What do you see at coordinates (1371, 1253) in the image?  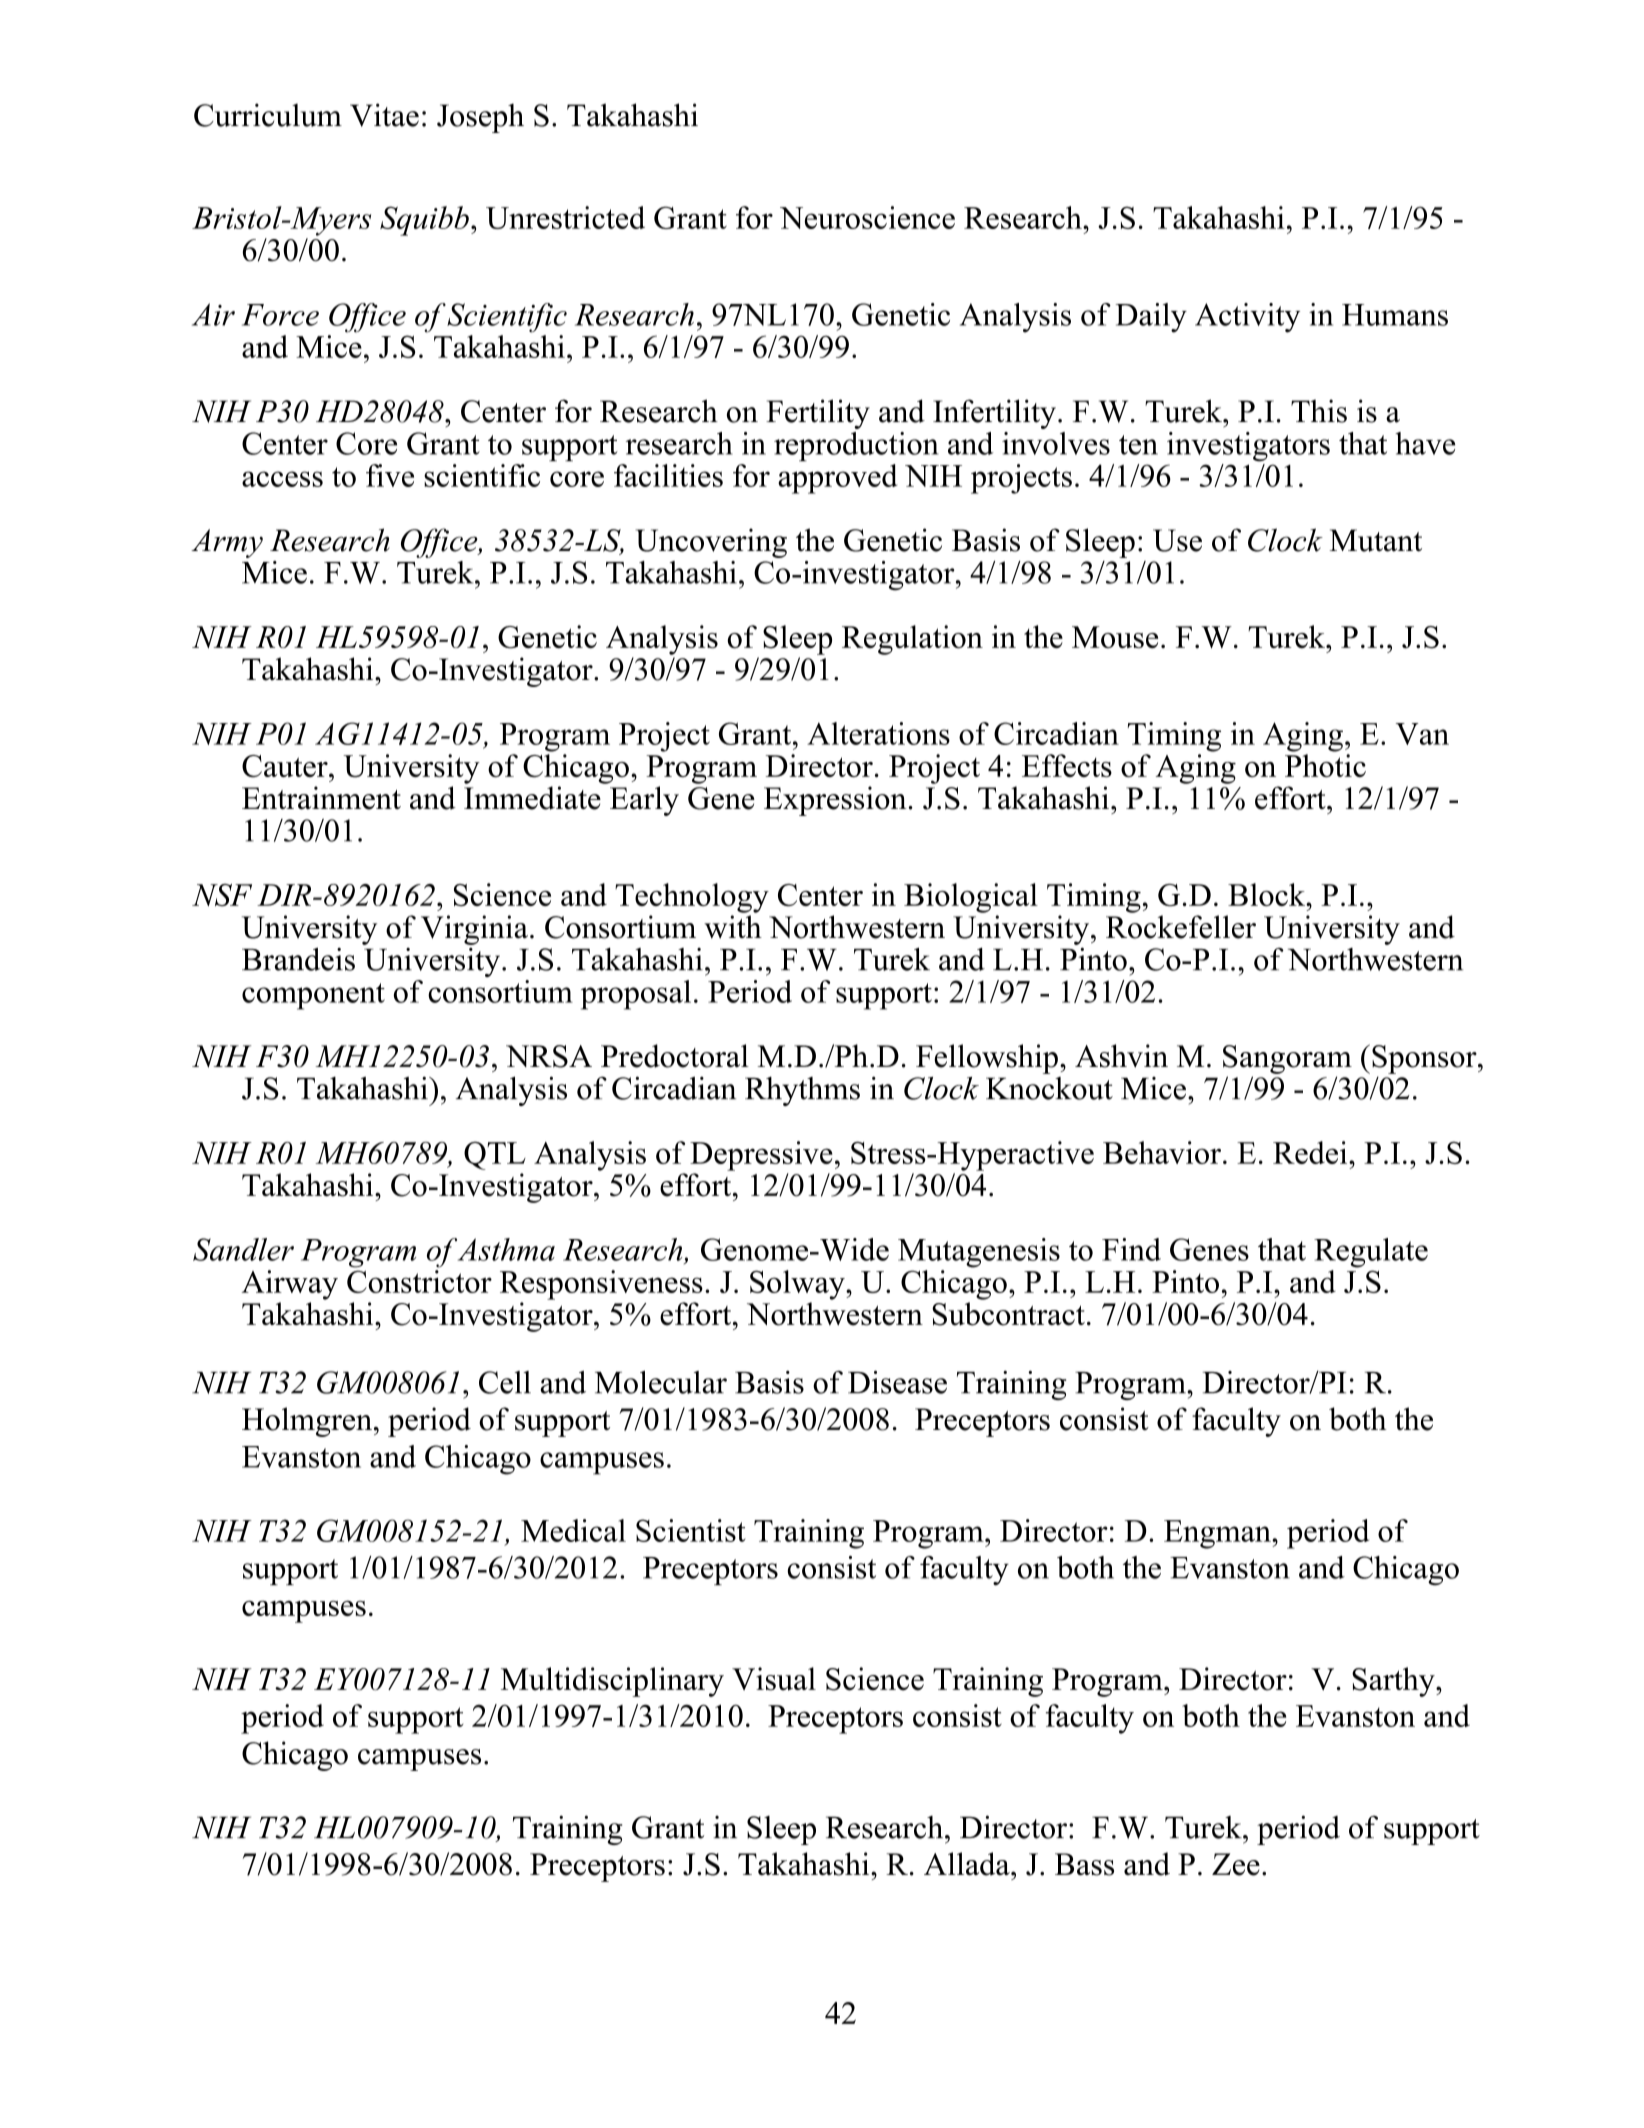 I see `Regulate` at bounding box center [1371, 1253].
